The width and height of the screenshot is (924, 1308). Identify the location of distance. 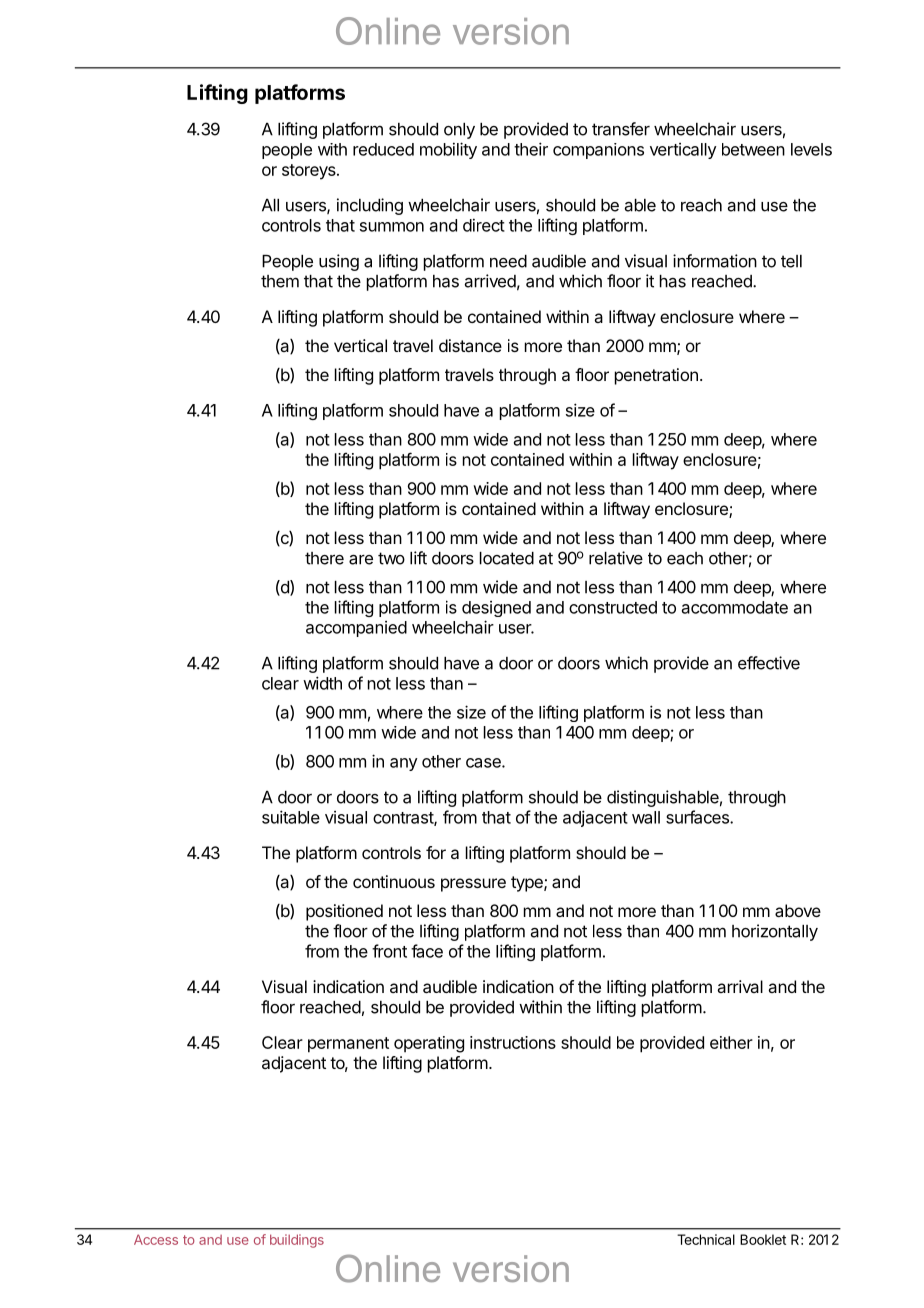
(470, 345).
